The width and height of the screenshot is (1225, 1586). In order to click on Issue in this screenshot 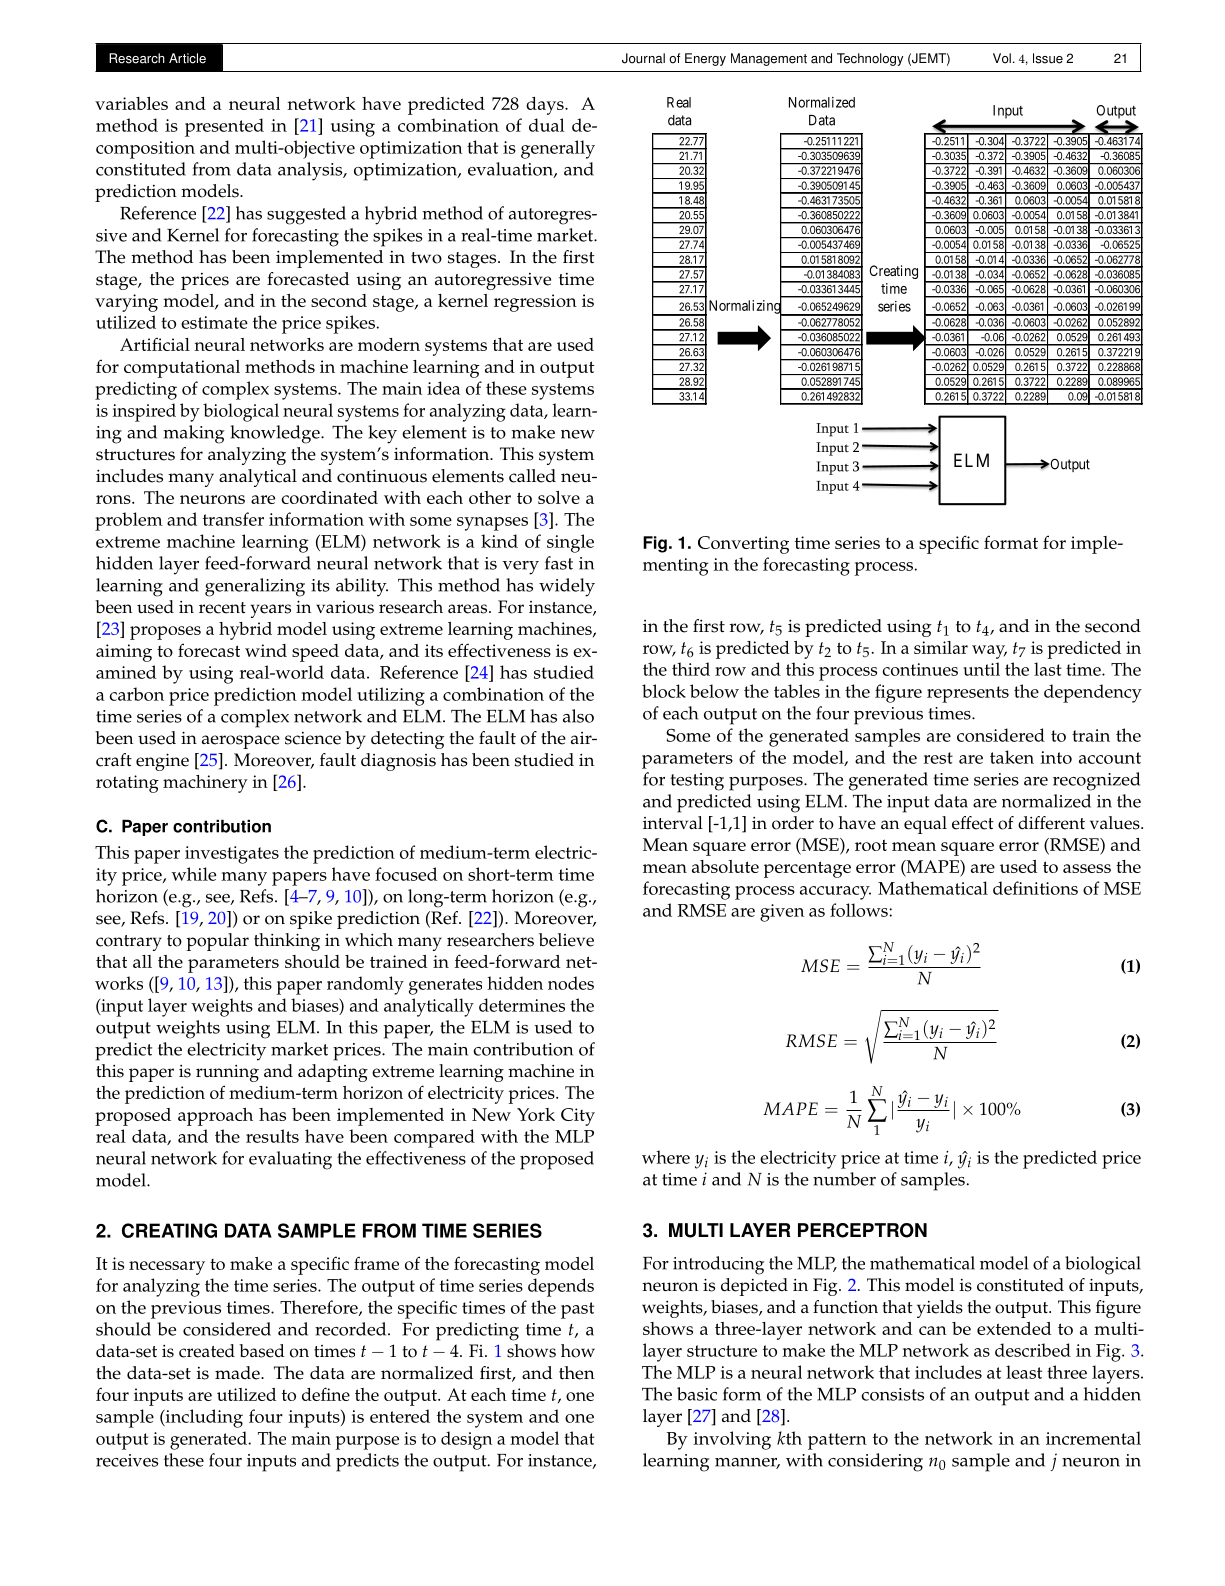, I will do `click(1048, 58)`.
